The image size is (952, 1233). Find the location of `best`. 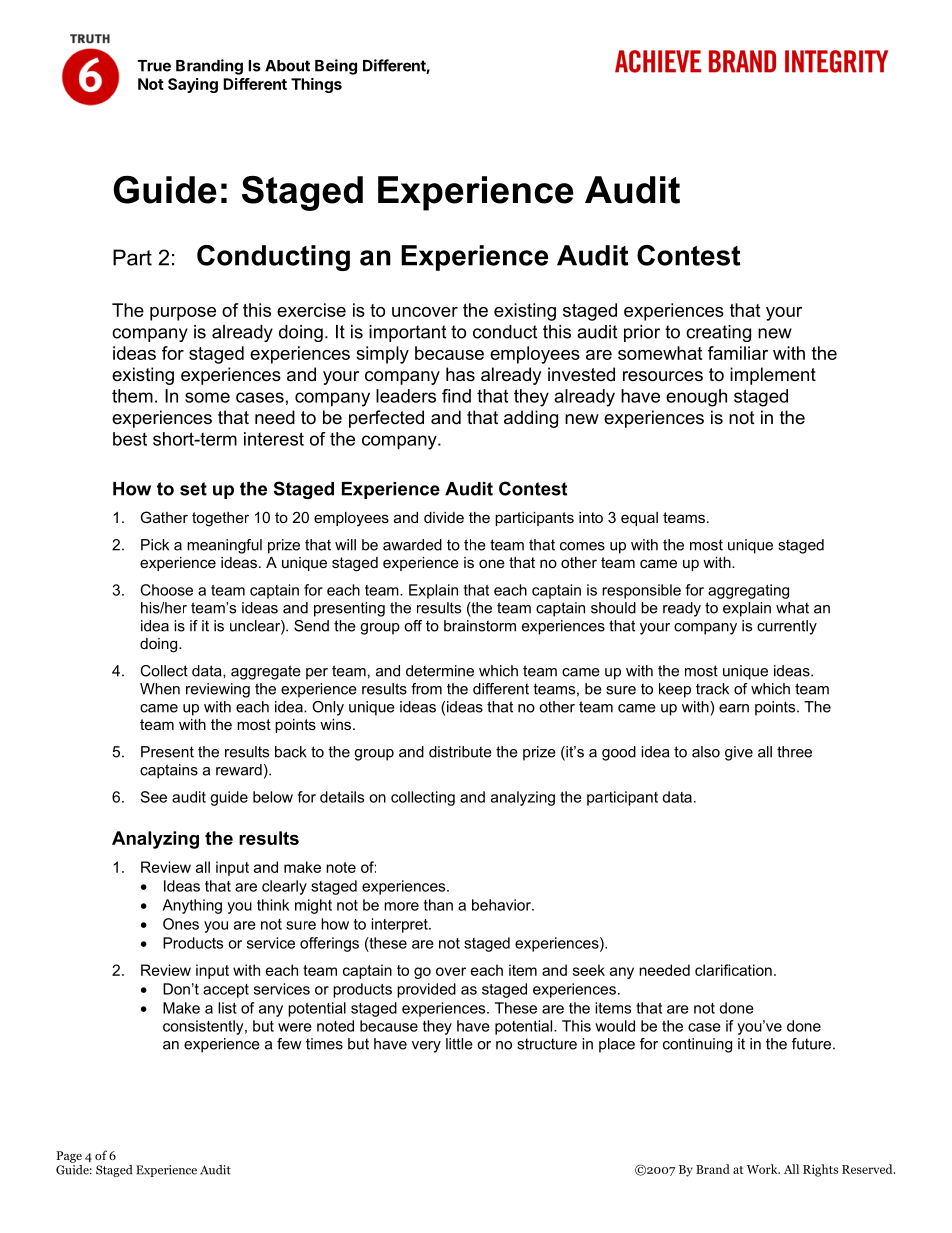

best is located at coordinates (130, 439).
